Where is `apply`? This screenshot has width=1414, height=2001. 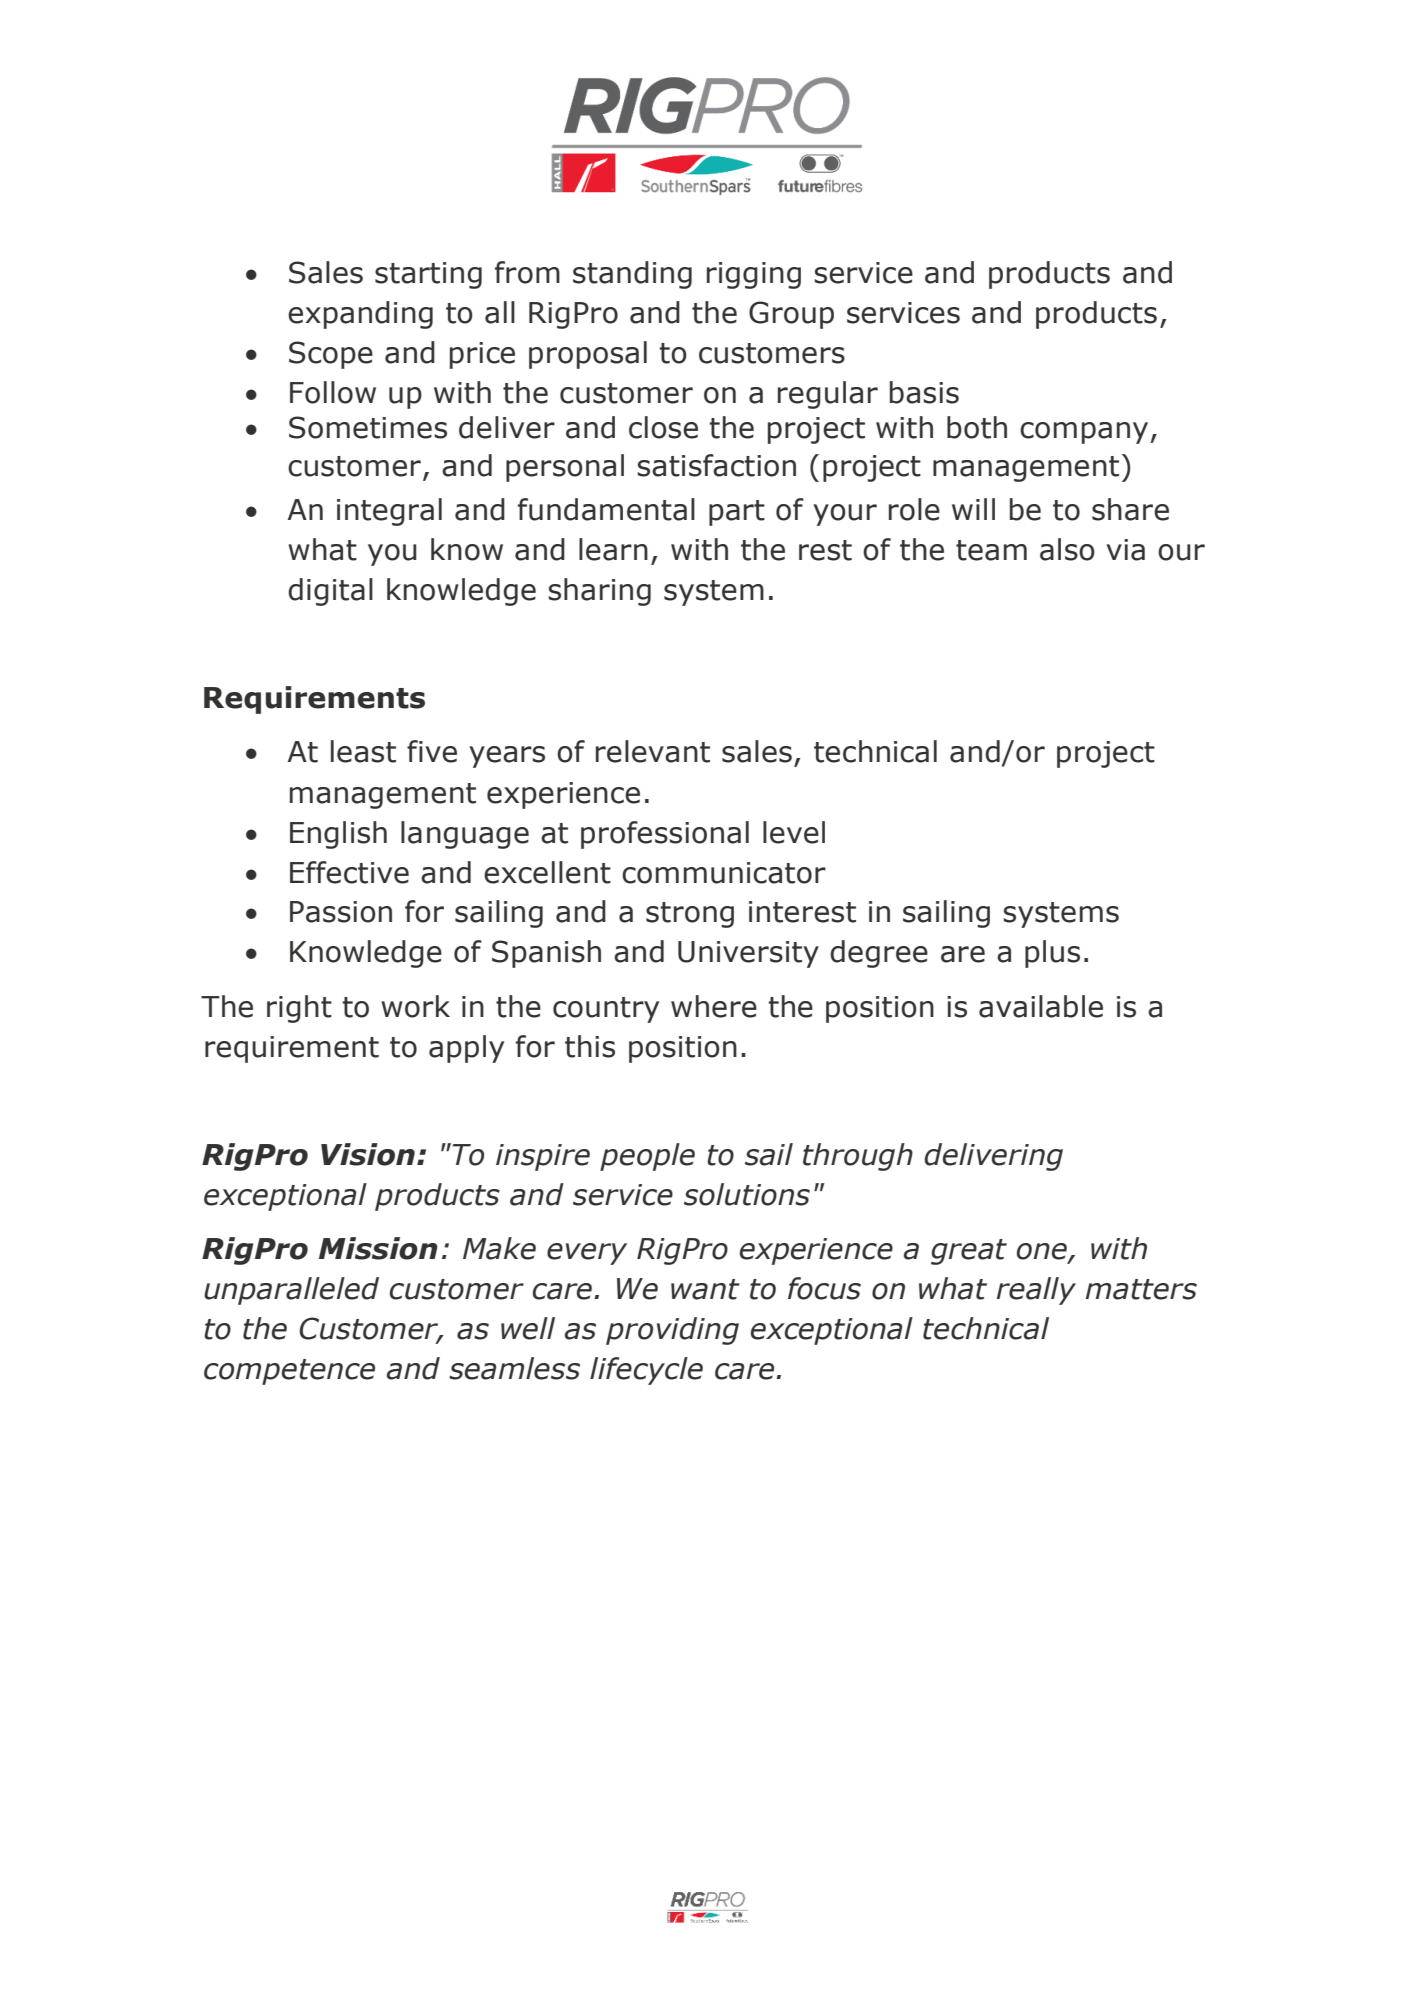
apply is located at coordinates (466, 1049).
